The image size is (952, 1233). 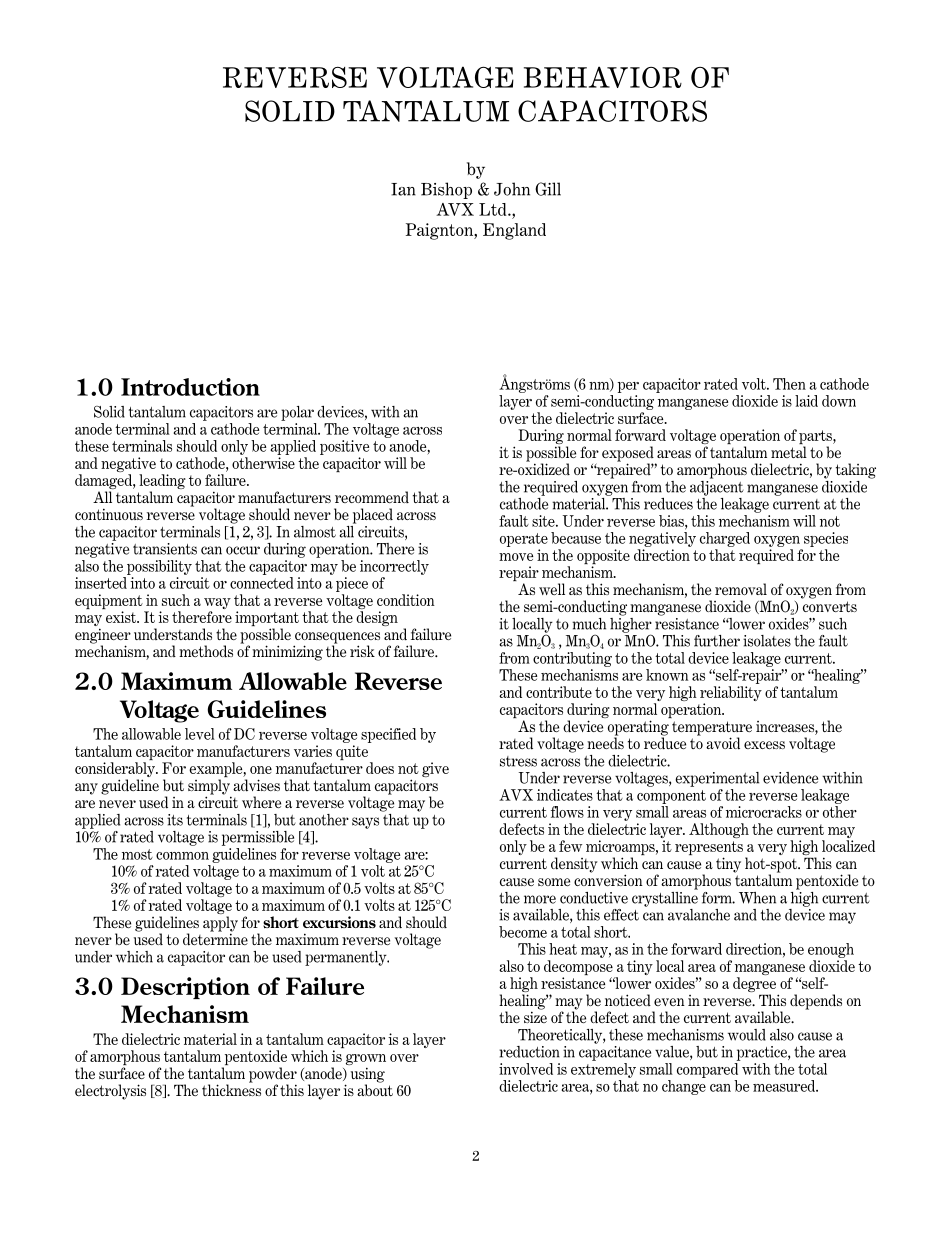 I want to click on involved, so click(x=526, y=1069).
